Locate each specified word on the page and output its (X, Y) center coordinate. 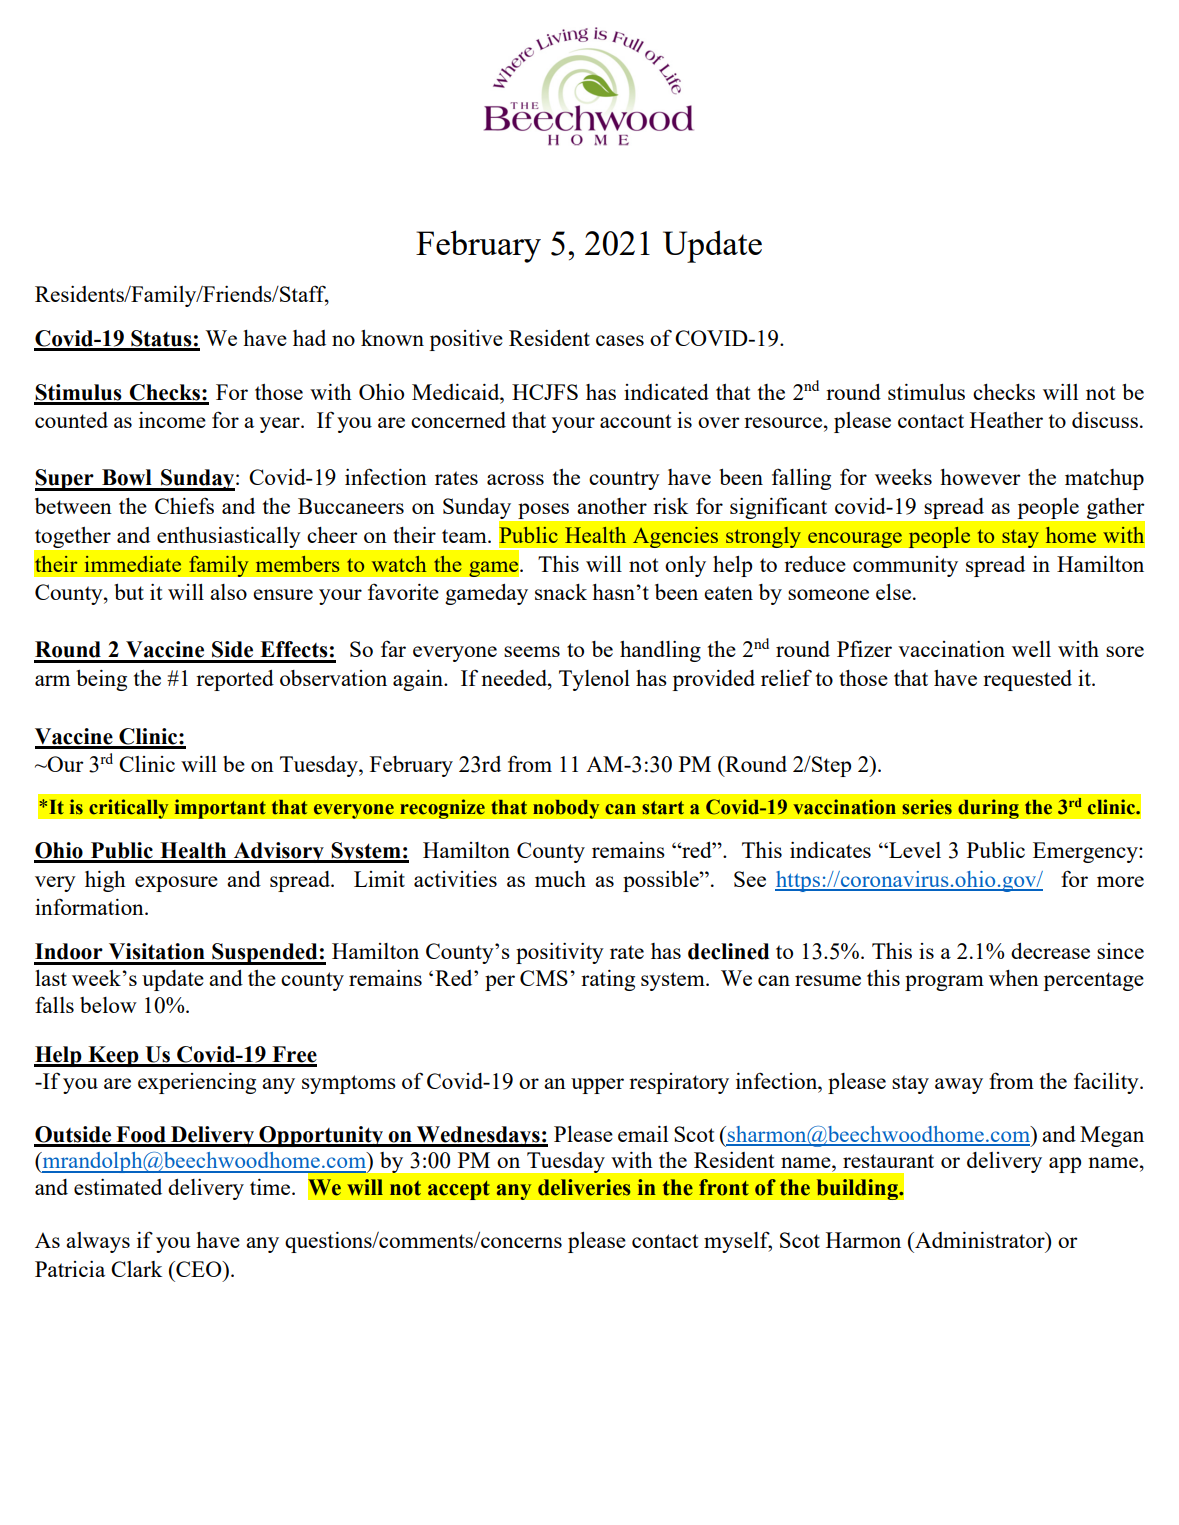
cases (620, 340)
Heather (1006, 420)
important (220, 809)
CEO (199, 1269)
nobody (566, 809)
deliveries (584, 1187)
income (172, 420)
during (988, 809)
